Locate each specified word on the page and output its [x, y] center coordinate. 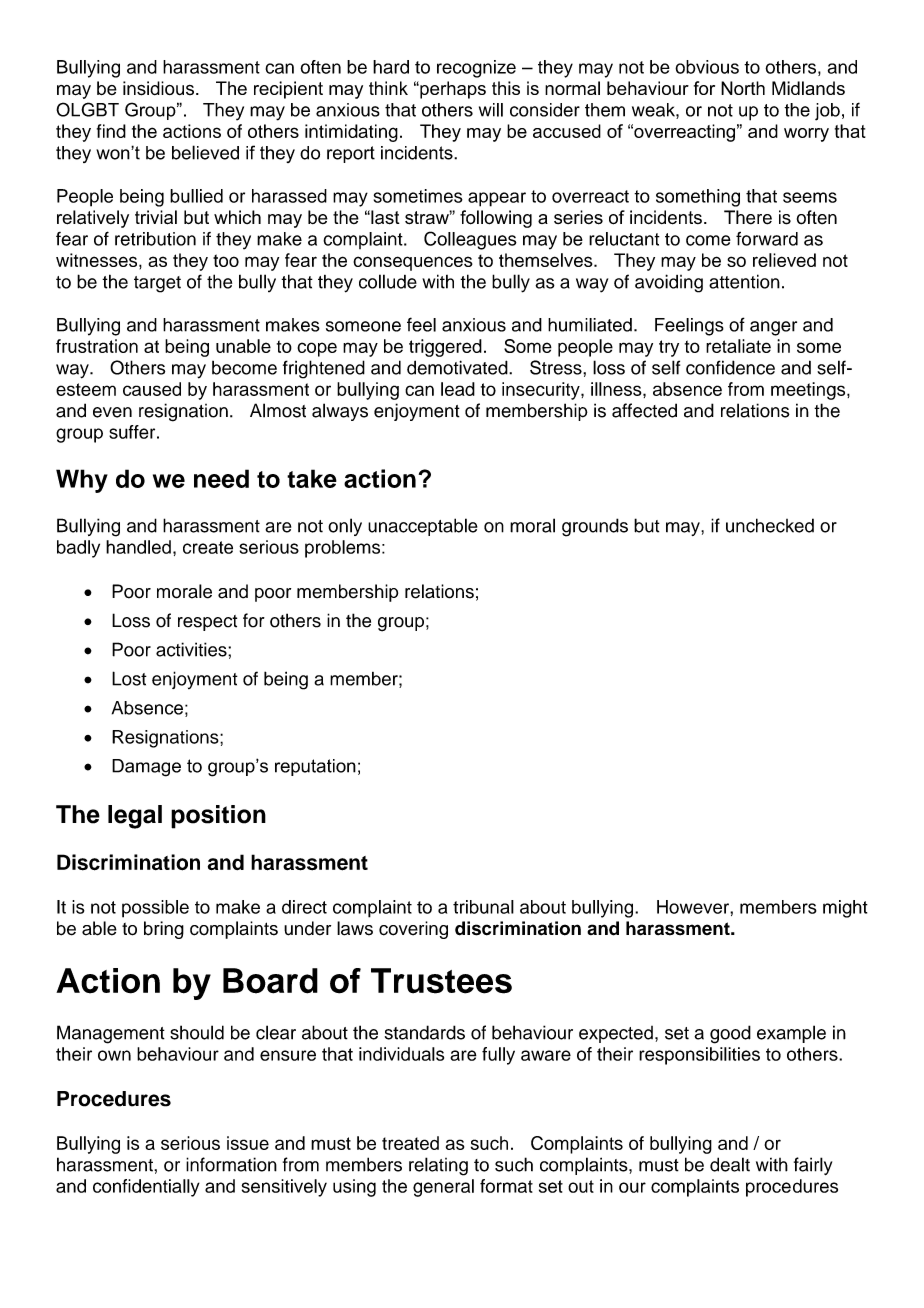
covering [413, 930]
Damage [146, 768]
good [730, 1034]
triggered [445, 348]
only [345, 527]
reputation [315, 767]
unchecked [770, 525]
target [157, 284]
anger [773, 328]
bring [164, 930]
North [743, 88]
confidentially [146, 1188]
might [845, 909]
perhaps [452, 90]
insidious [158, 88]
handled [138, 547]
